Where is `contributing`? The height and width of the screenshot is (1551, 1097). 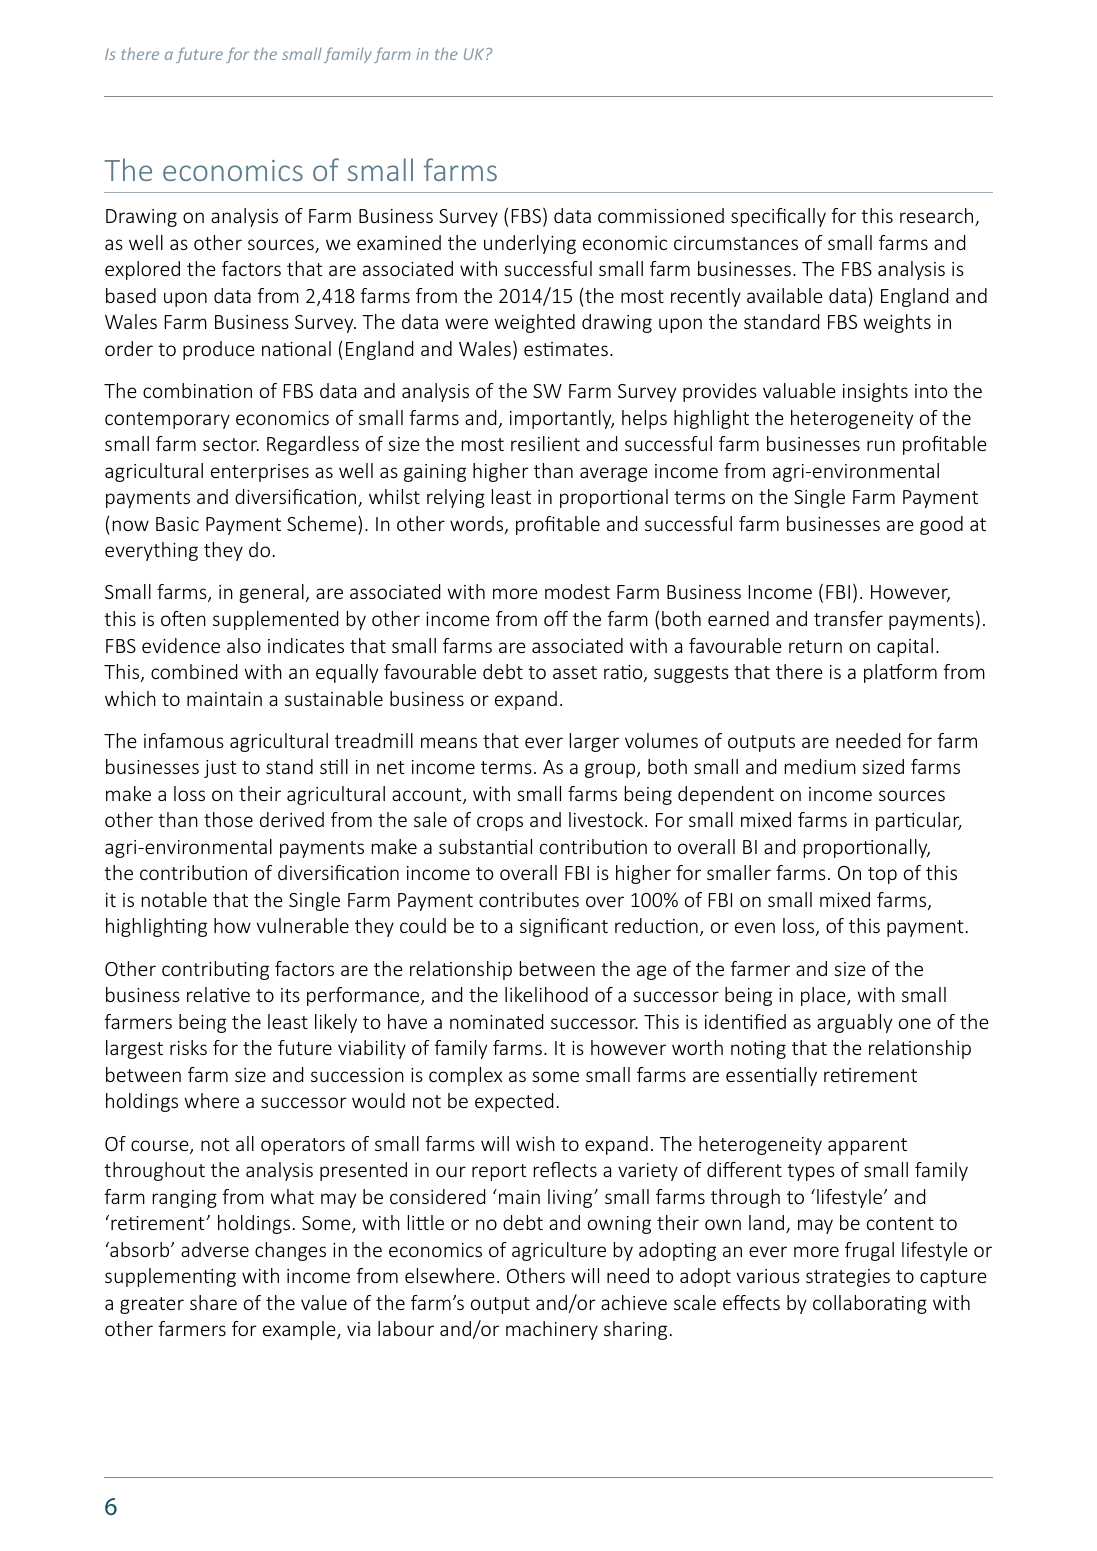
contributing is located at coordinates (215, 970).
